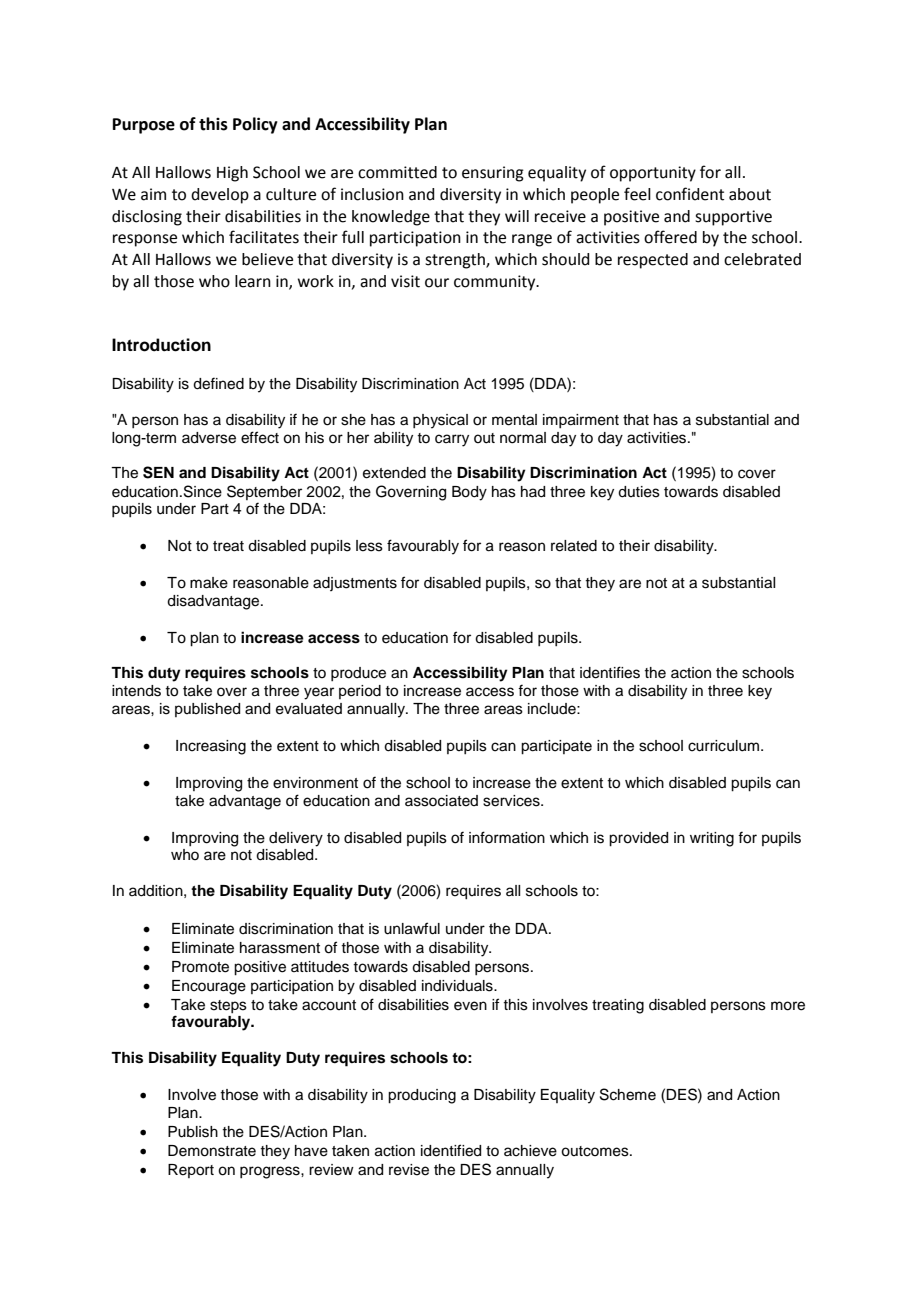 The width and height of the image is (924, 1308). Describe the element at coordinates (212, 1151) in the image. I see `Demonstrate` at that location.
